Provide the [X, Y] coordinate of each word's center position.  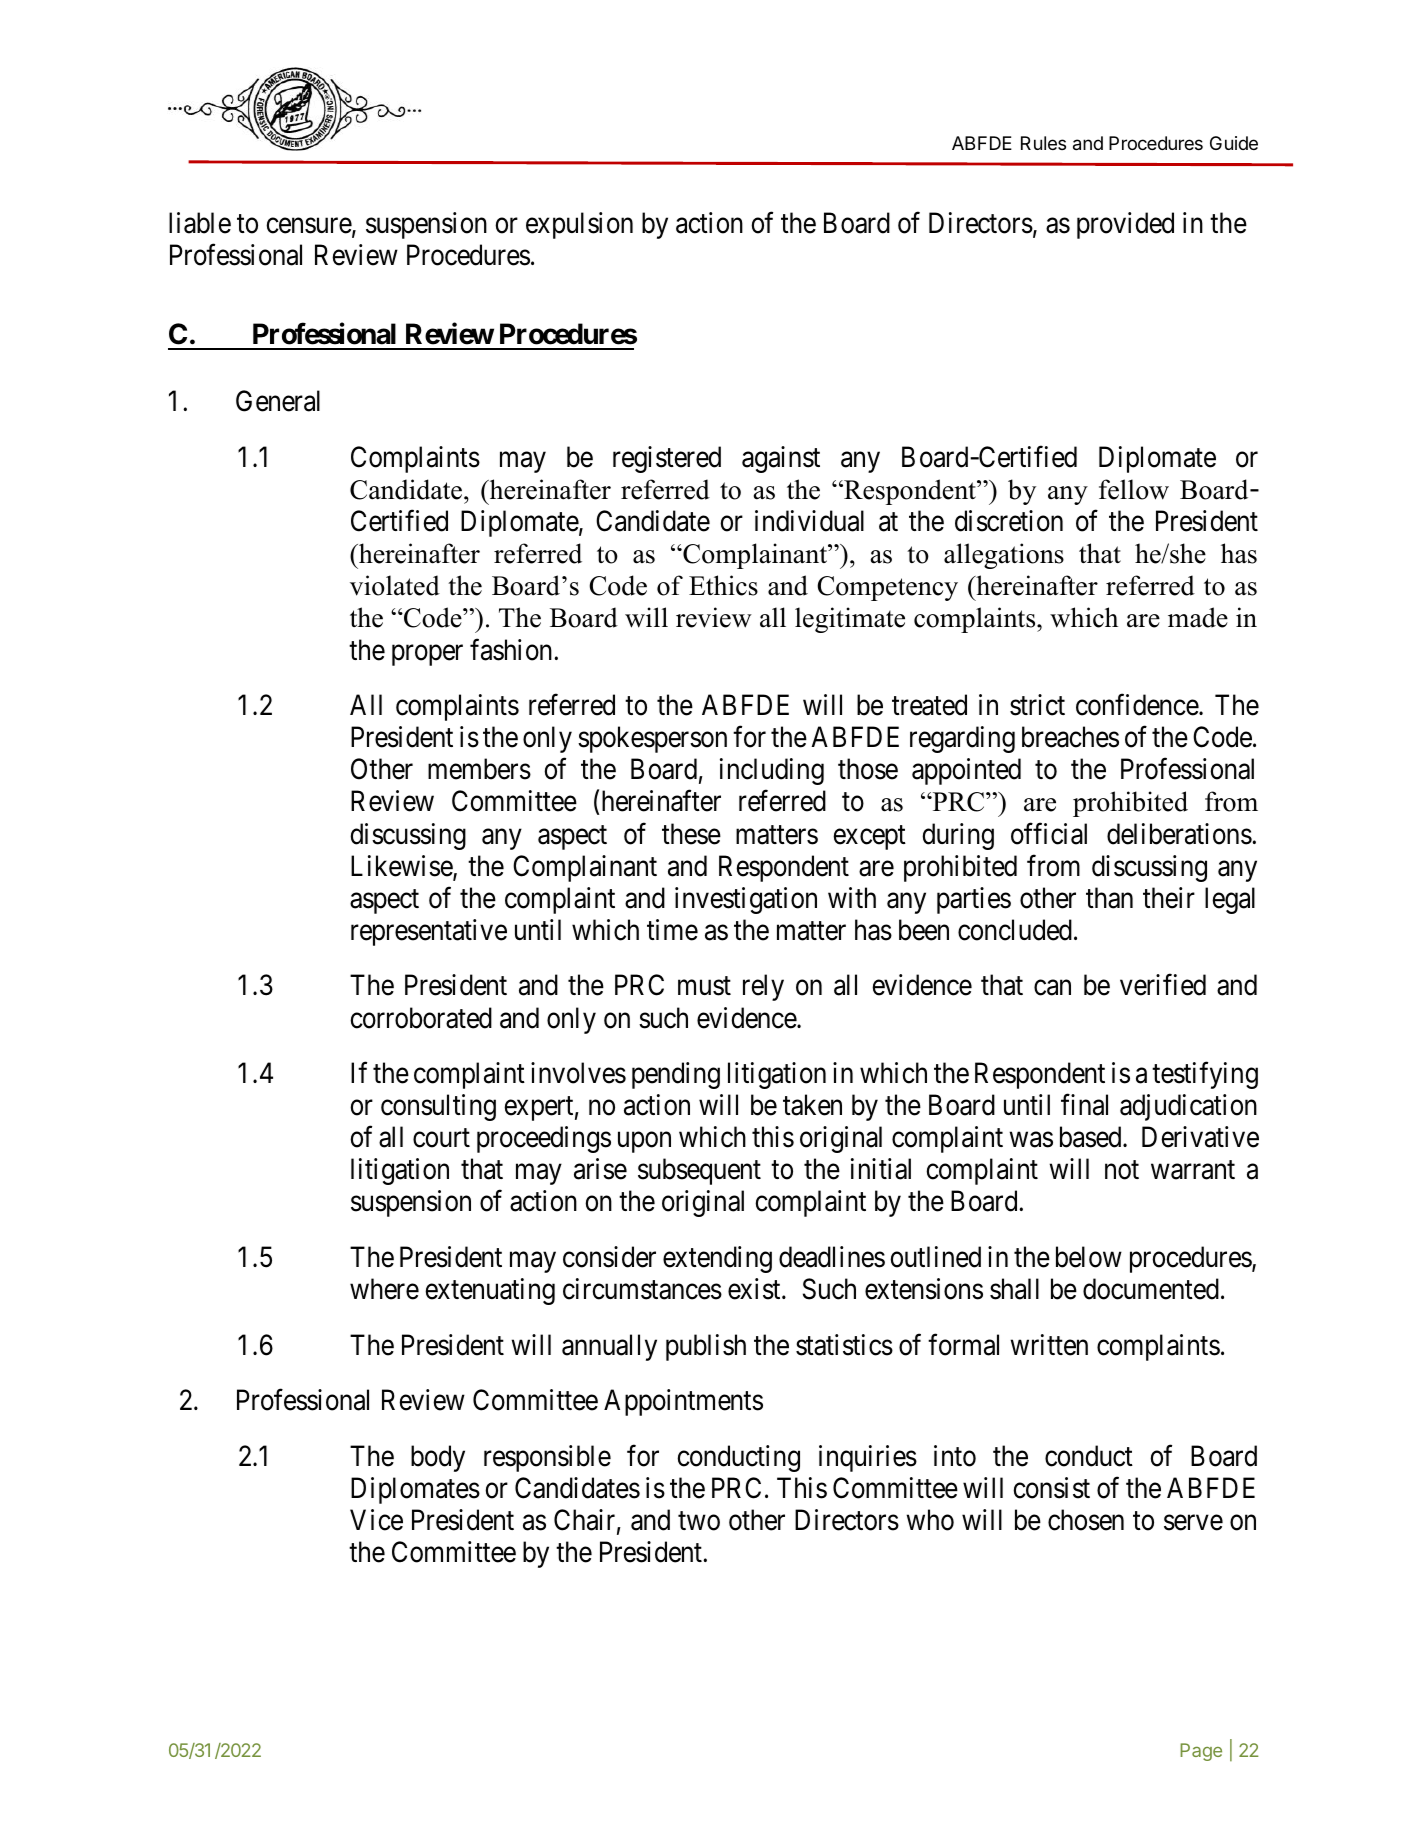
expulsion [579, 225]
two [699, 1521]
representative [429, 932]
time [672, 930]
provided [1125, 225]
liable [200, 223]
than [1109, 898]
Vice [376, 1520]
